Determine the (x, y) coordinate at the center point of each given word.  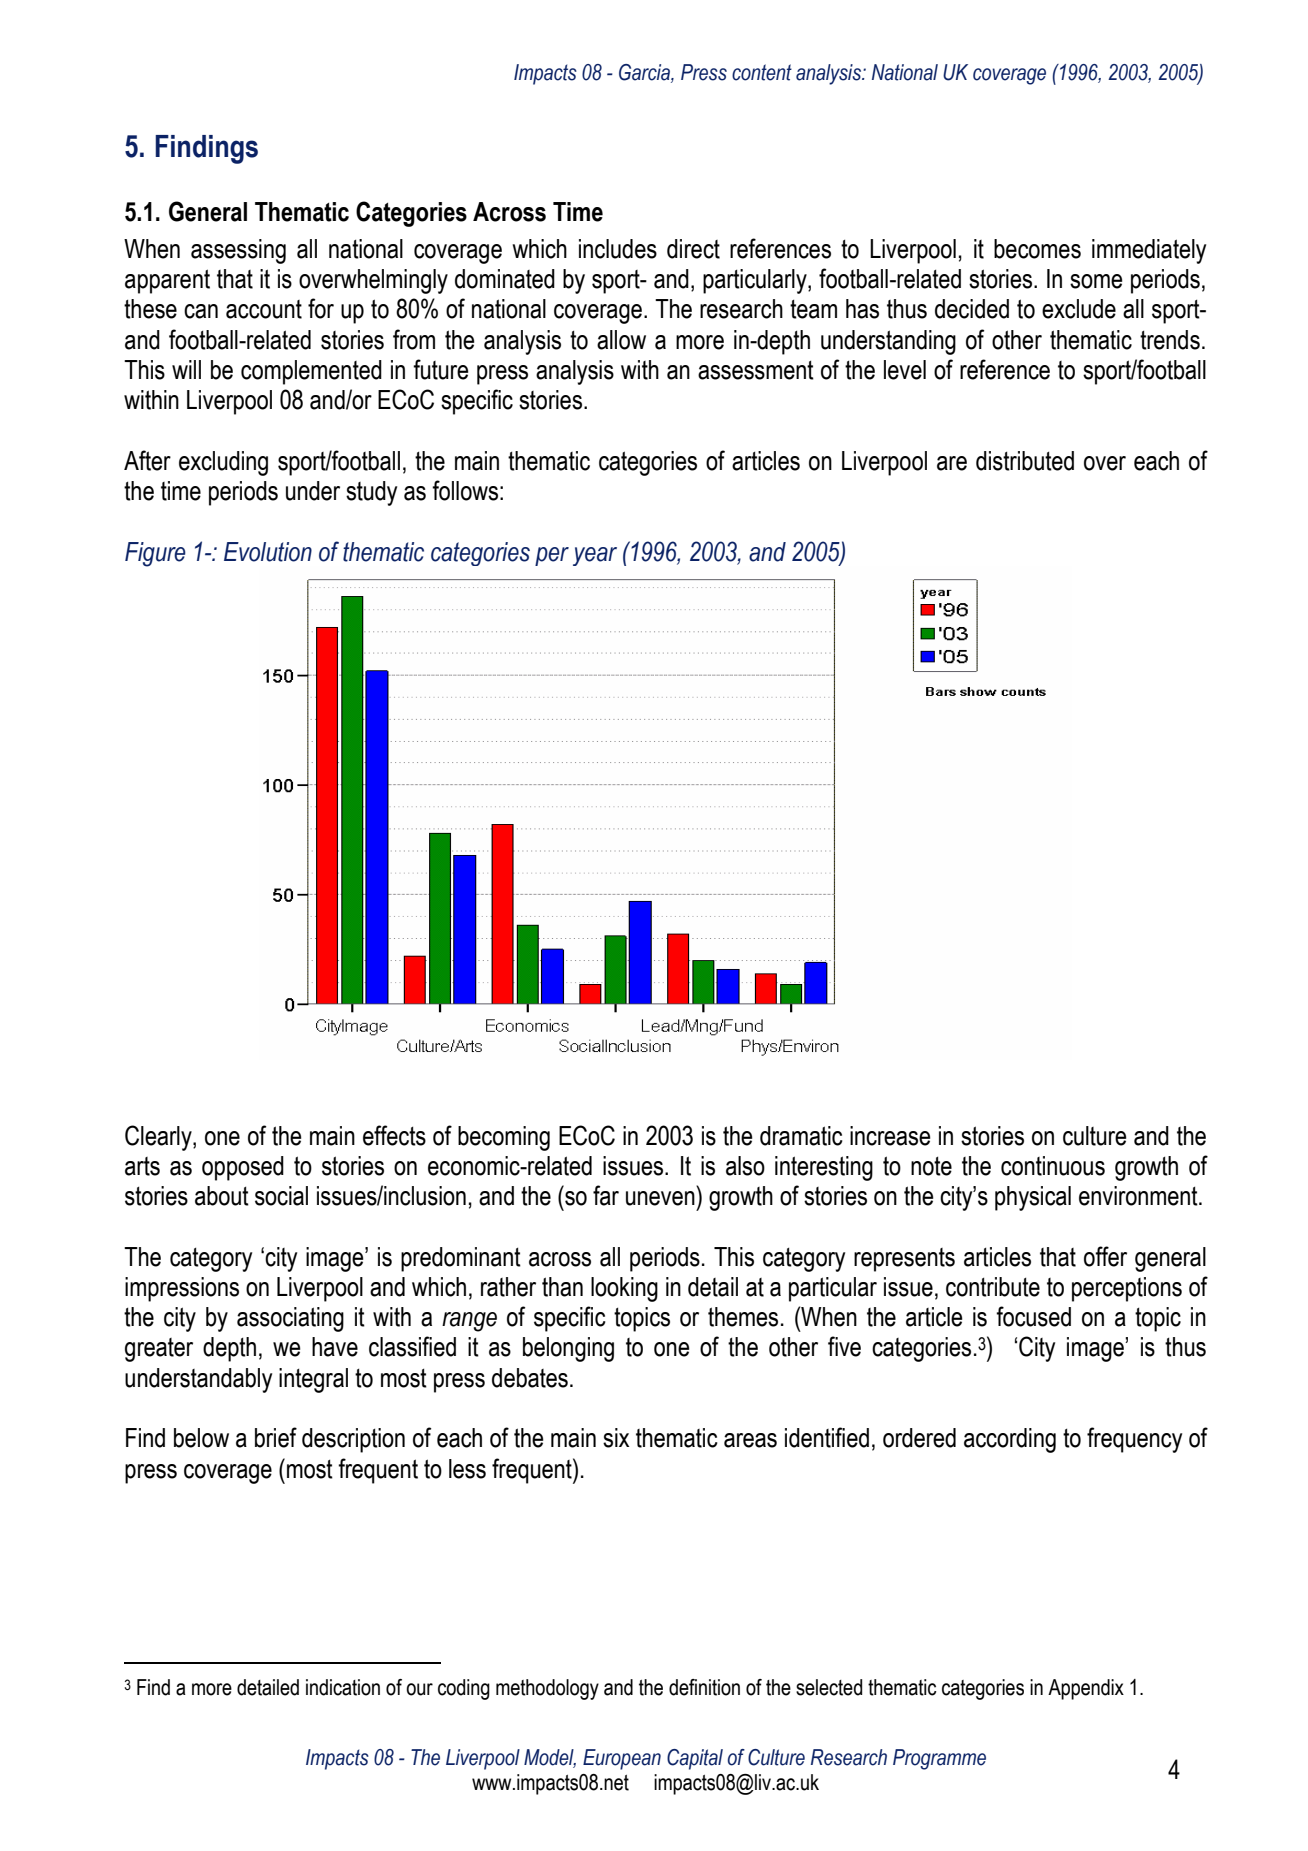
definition (704, 1687)
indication (343, 1687)
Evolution (268, 552)
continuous (1053, 1166)
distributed (1025, 461)
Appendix (1086, 1689)
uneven (660, 1198)
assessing (238, 251)
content (762, 72)
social (281, 1196)
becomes (1037, 249)
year (595, 556)
